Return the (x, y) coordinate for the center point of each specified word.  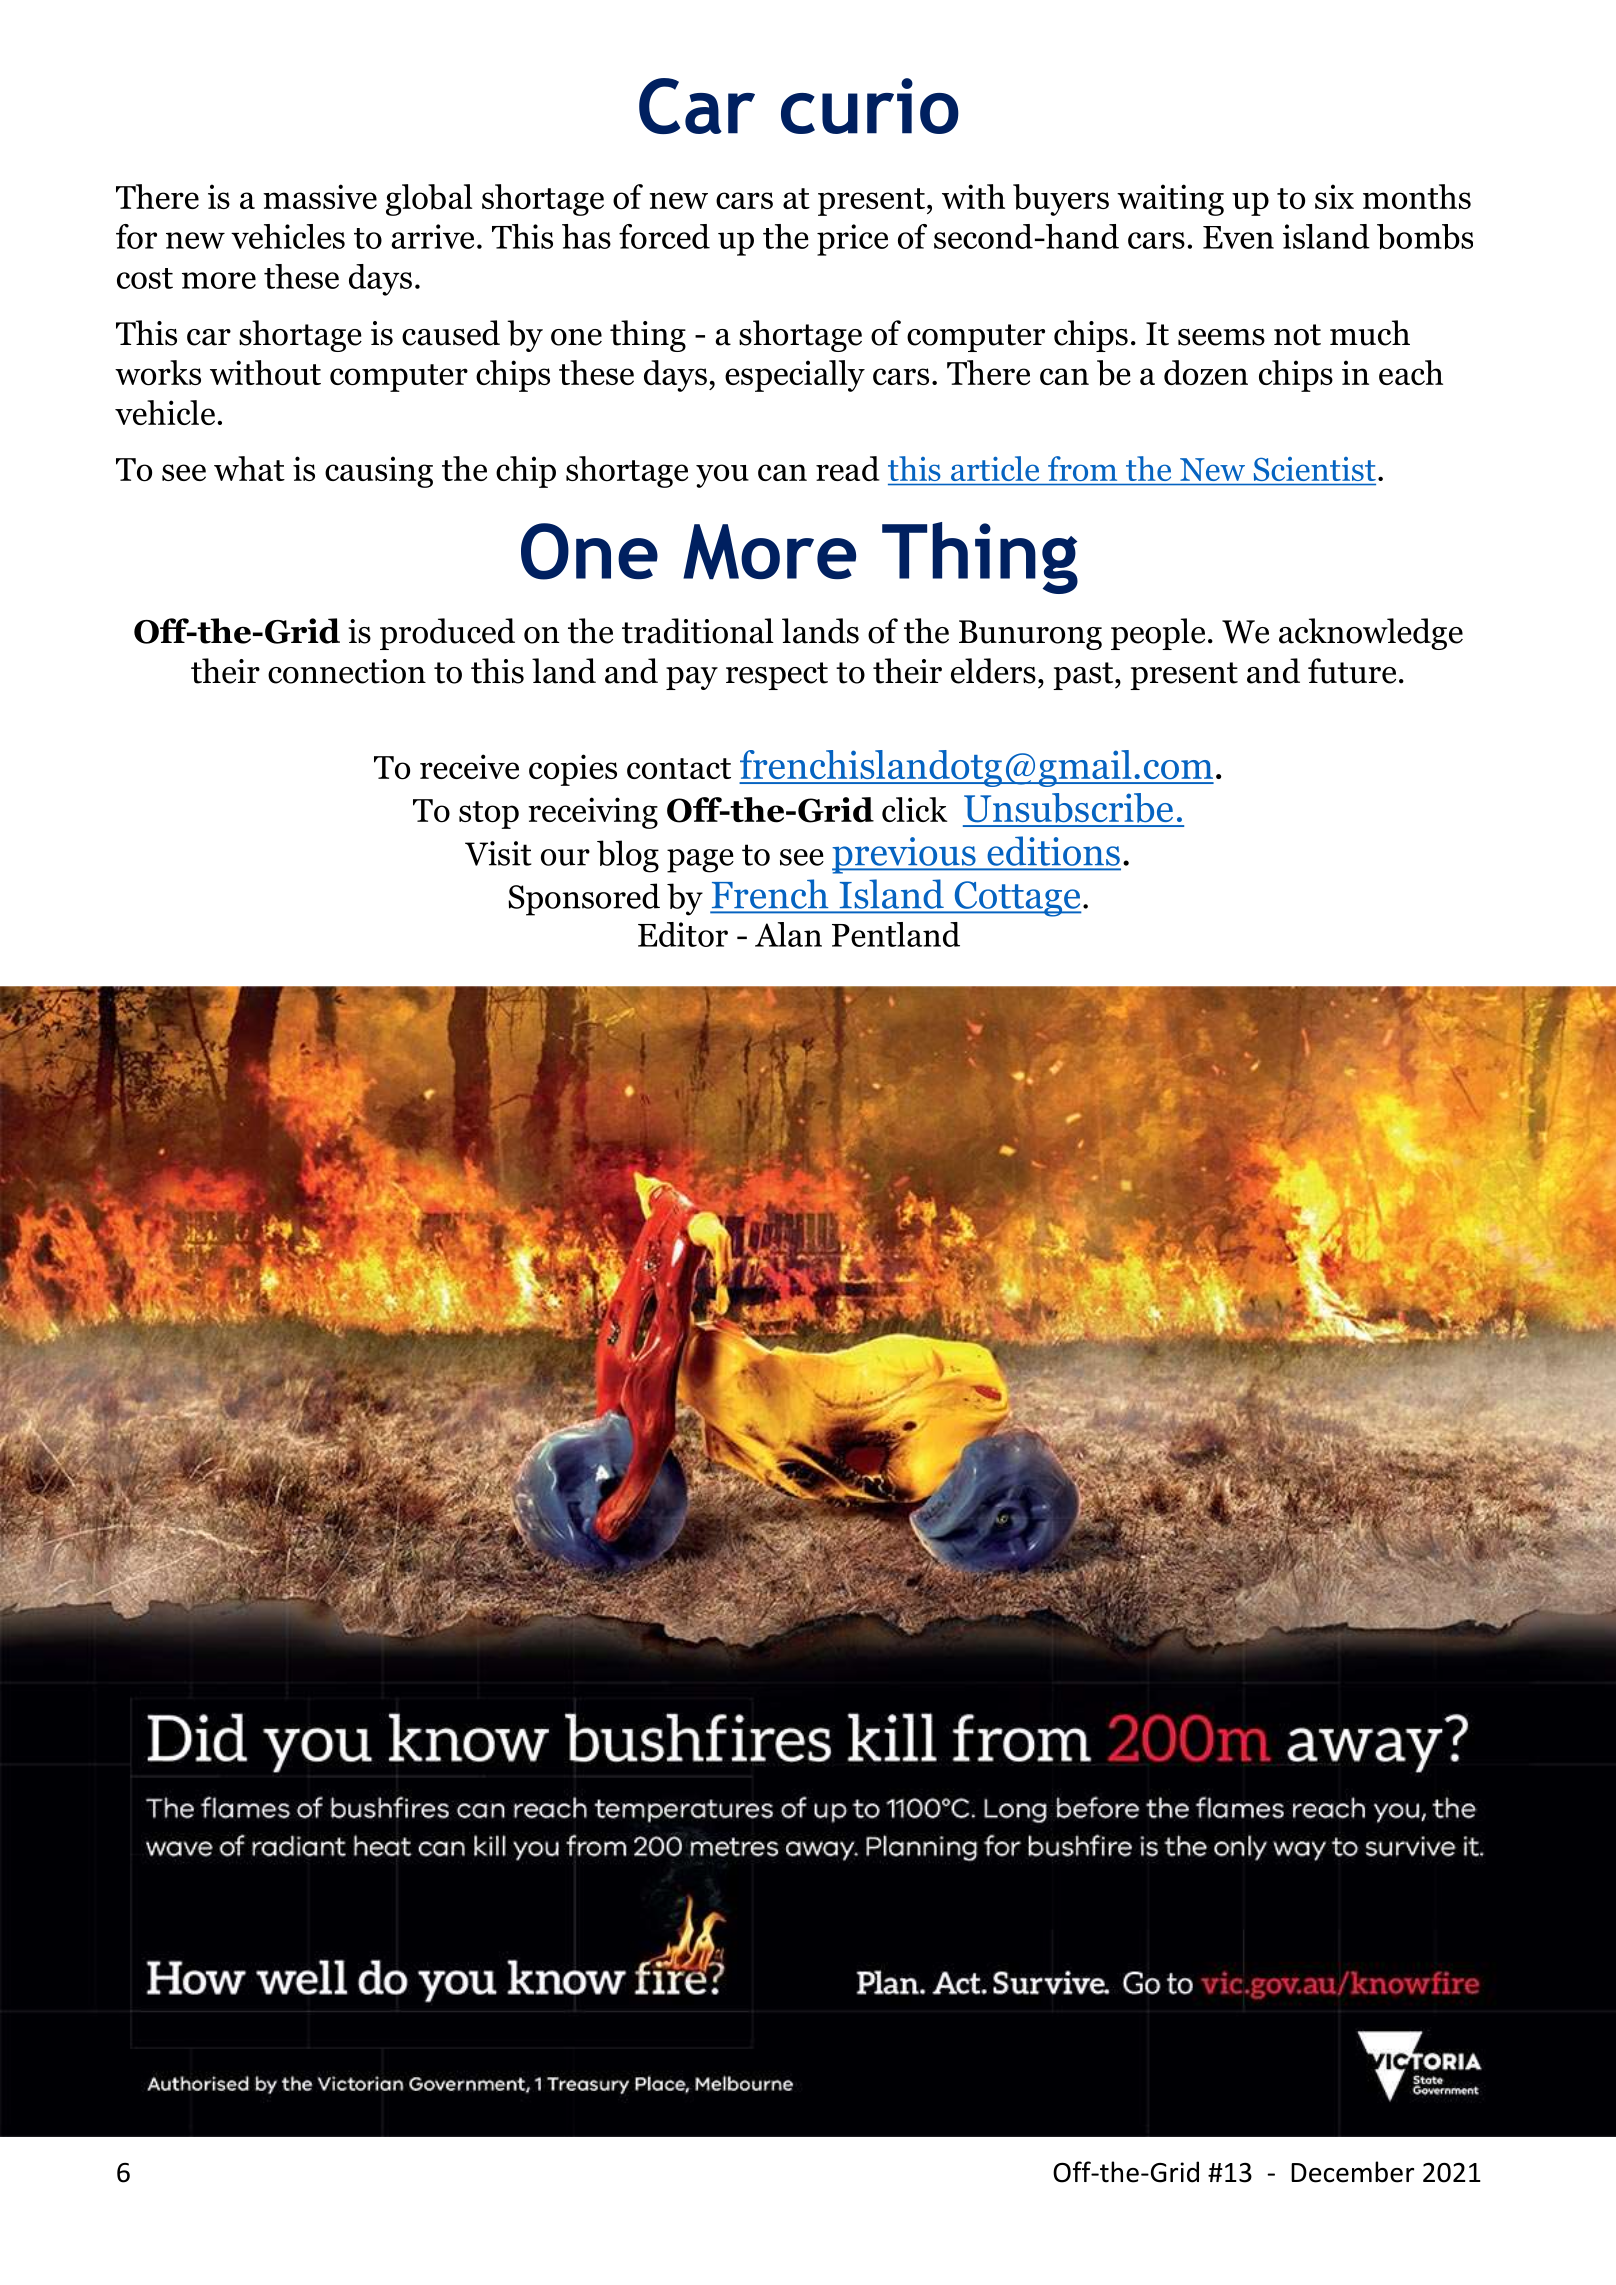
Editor (683, 934)
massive (320, 196)
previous (905, 855)
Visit (498, 853)
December (1352, 2172)
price (852, 240)
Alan (788, 934)
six (1334, 196)
